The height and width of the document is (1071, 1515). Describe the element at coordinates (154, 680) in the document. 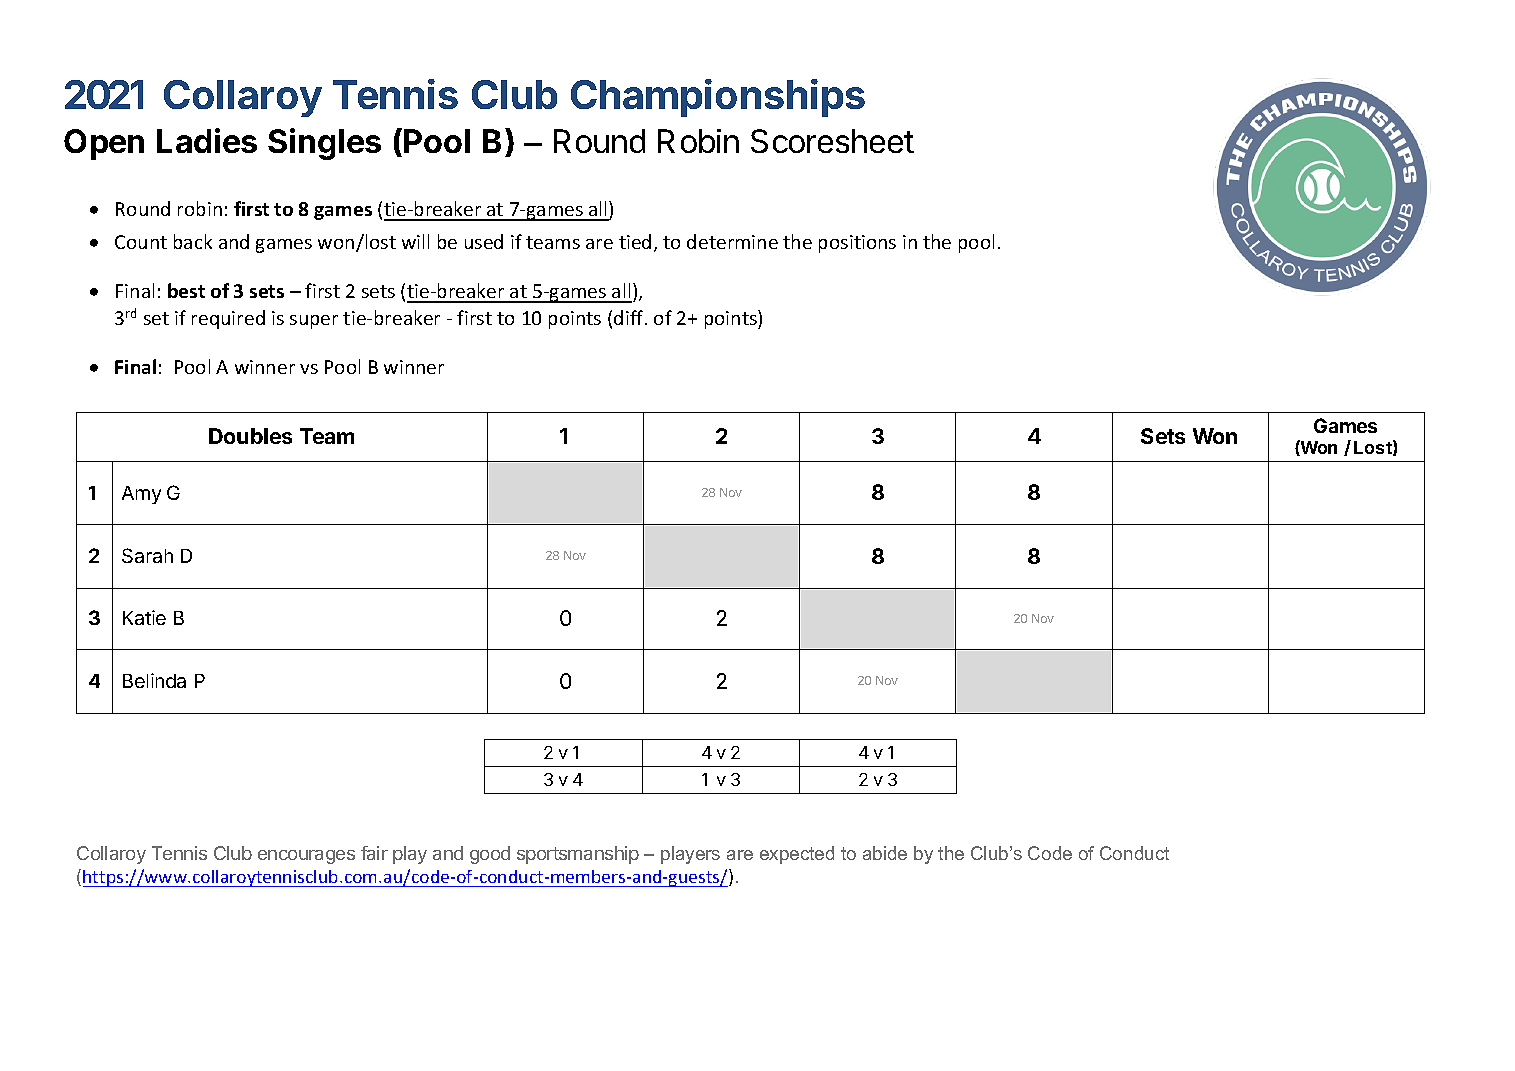

I see `Belinda` at that location.
